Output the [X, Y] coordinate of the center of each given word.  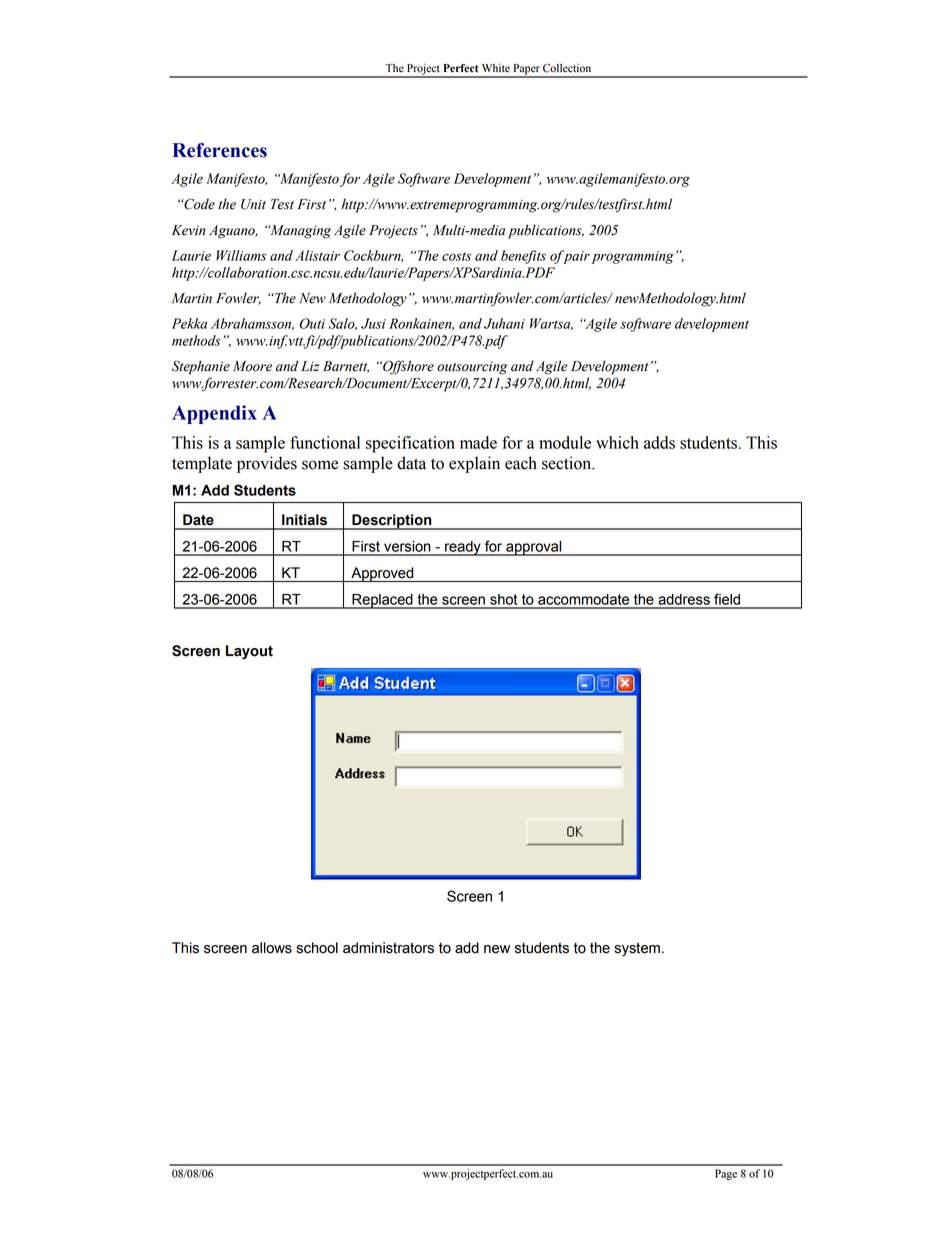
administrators [388, 948]
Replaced [382, 601]
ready [463, 548]
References [220, 150]
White [496, 68]
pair [575, 257]
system [637, 950]
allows [272, 948]
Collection [567, 68]
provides [267, 464]
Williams [241, 255]
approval [534, 548]
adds [659, 442]
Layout [249, 652]
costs [456, 256]
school [317, 948]
